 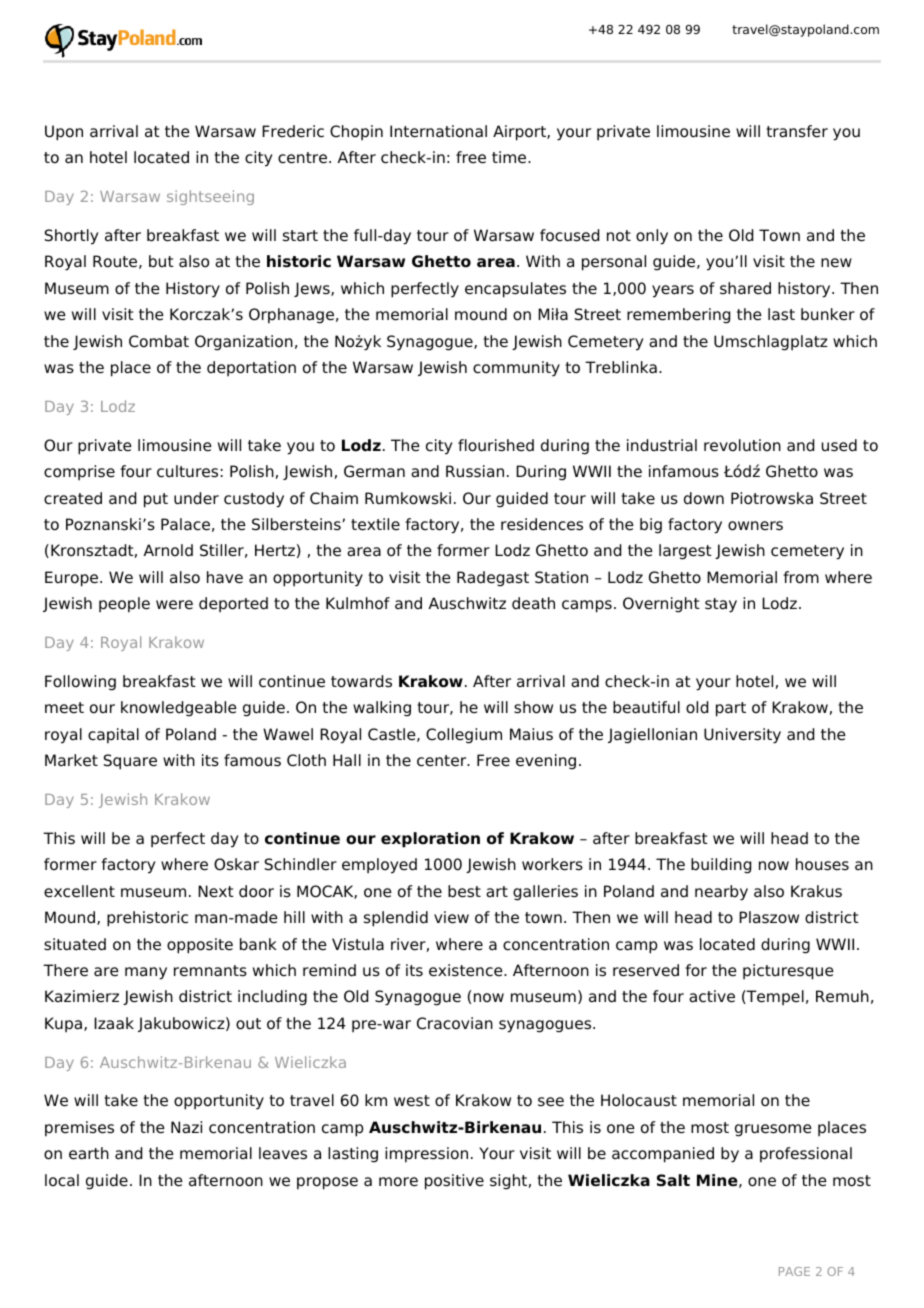 What do you see at coordinates (464, 891) in the screenshot?
I see `best` at bounding box center [464, 891].
